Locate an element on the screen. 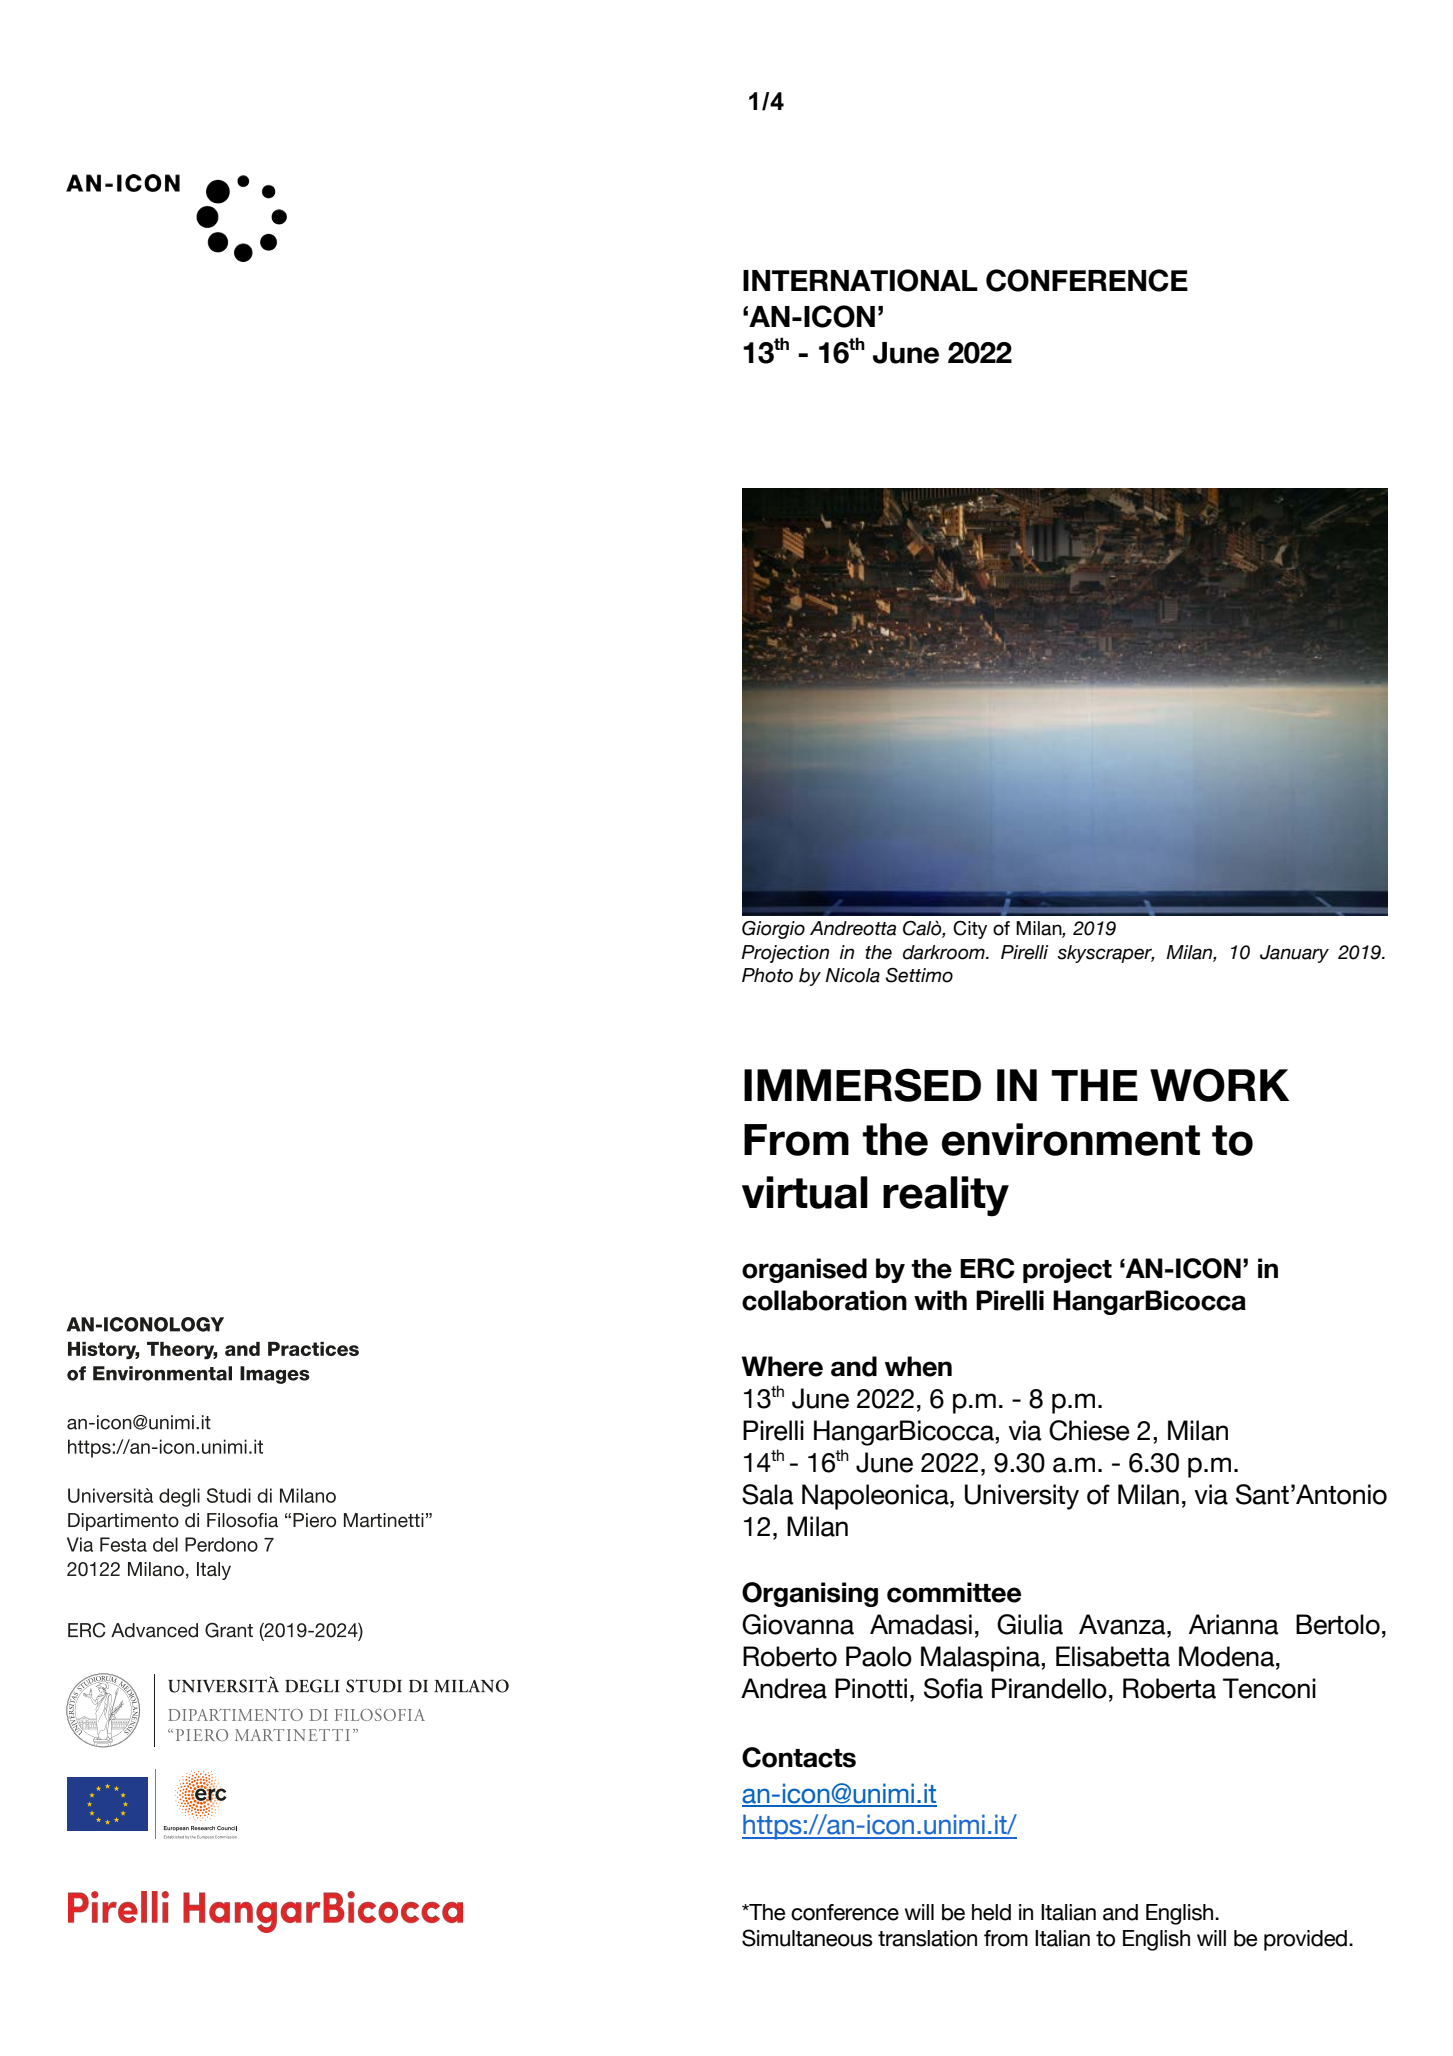 This screenshot has width=1453, height=2056. WORK is located at coordinates (1219, 1085).
